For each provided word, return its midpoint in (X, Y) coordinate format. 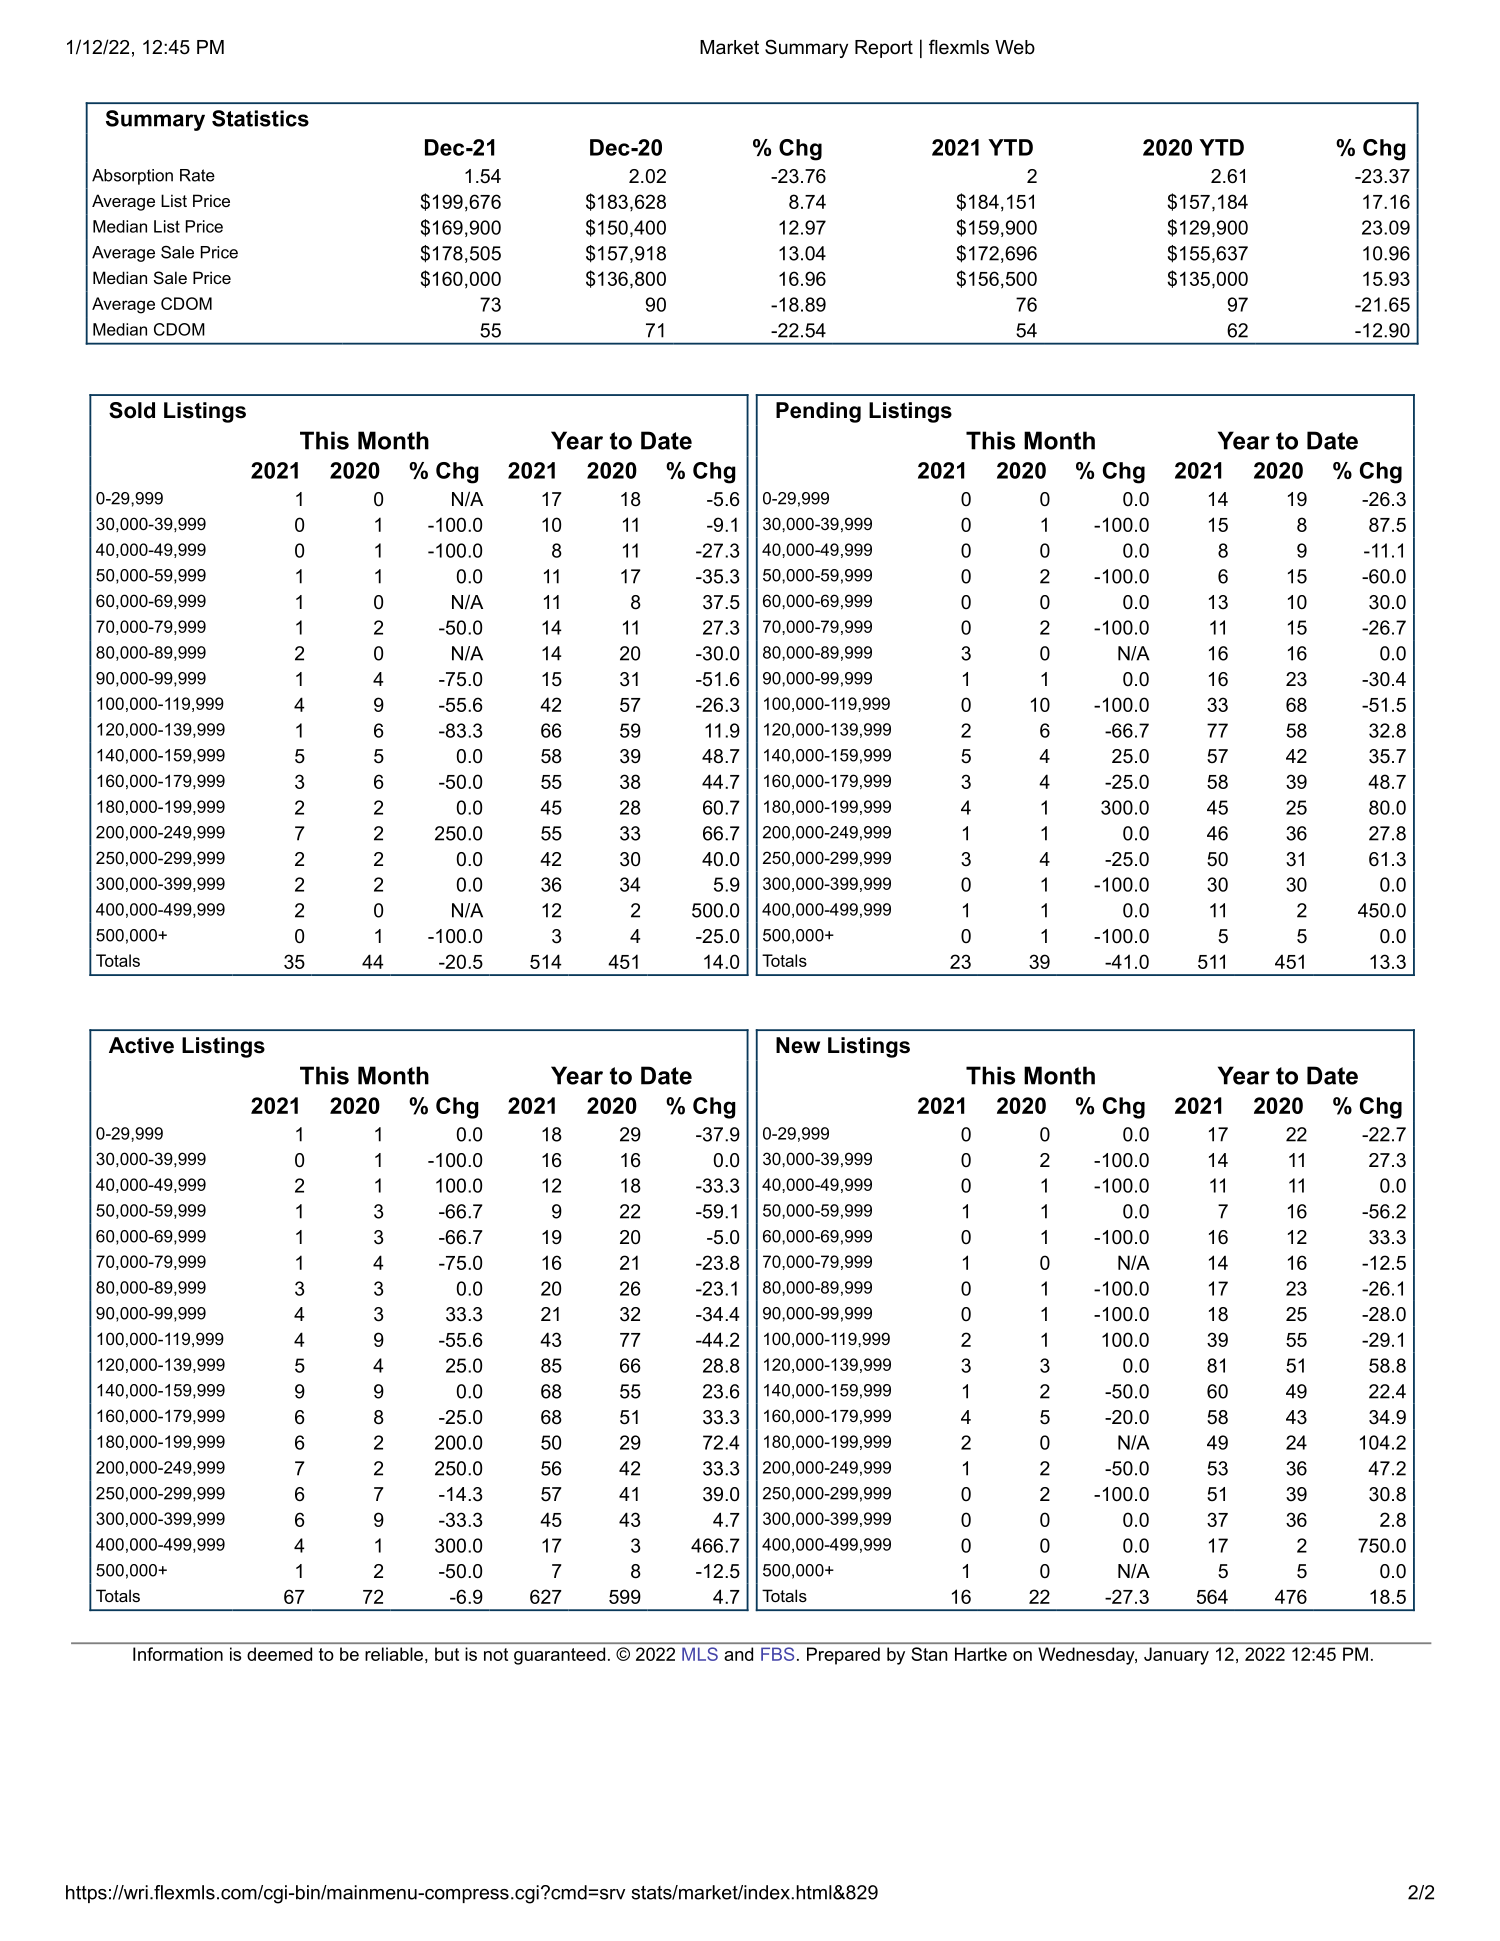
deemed (279, 1654)
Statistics (260, 118)
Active (141, 1045)
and (738, 1654)
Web (1015, 47)
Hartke (981, 1654)
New (798, 1045)
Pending (818, 412)
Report (884, 49)
